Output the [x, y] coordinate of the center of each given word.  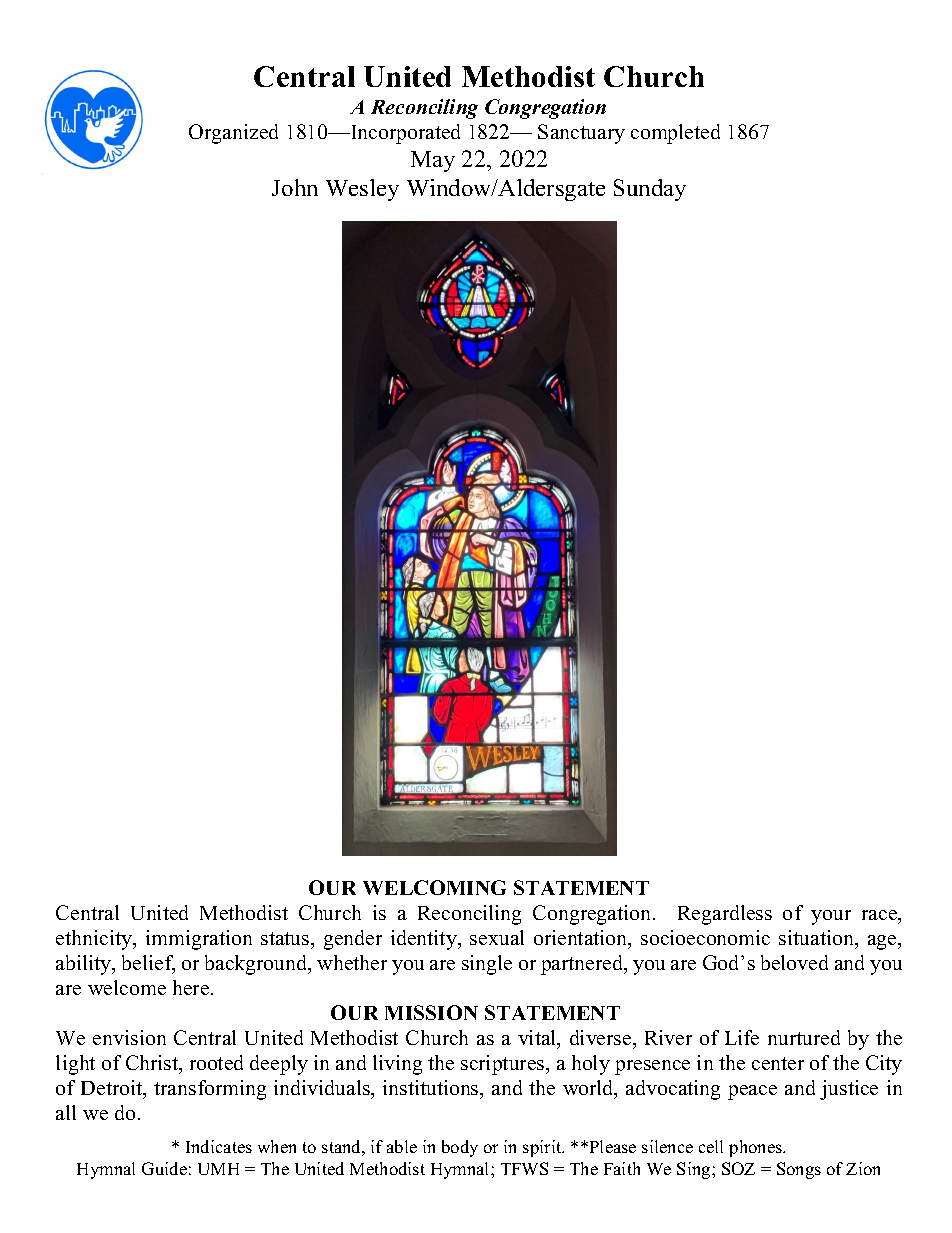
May [433, 161]
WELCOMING [434, 887]
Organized [233, 134]
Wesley [362, 190]
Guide [164, 1168]
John [295, 187]
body [460, 1148]
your [831, 917]
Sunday [650, 190]
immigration [199, 940]
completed [675, 134]
